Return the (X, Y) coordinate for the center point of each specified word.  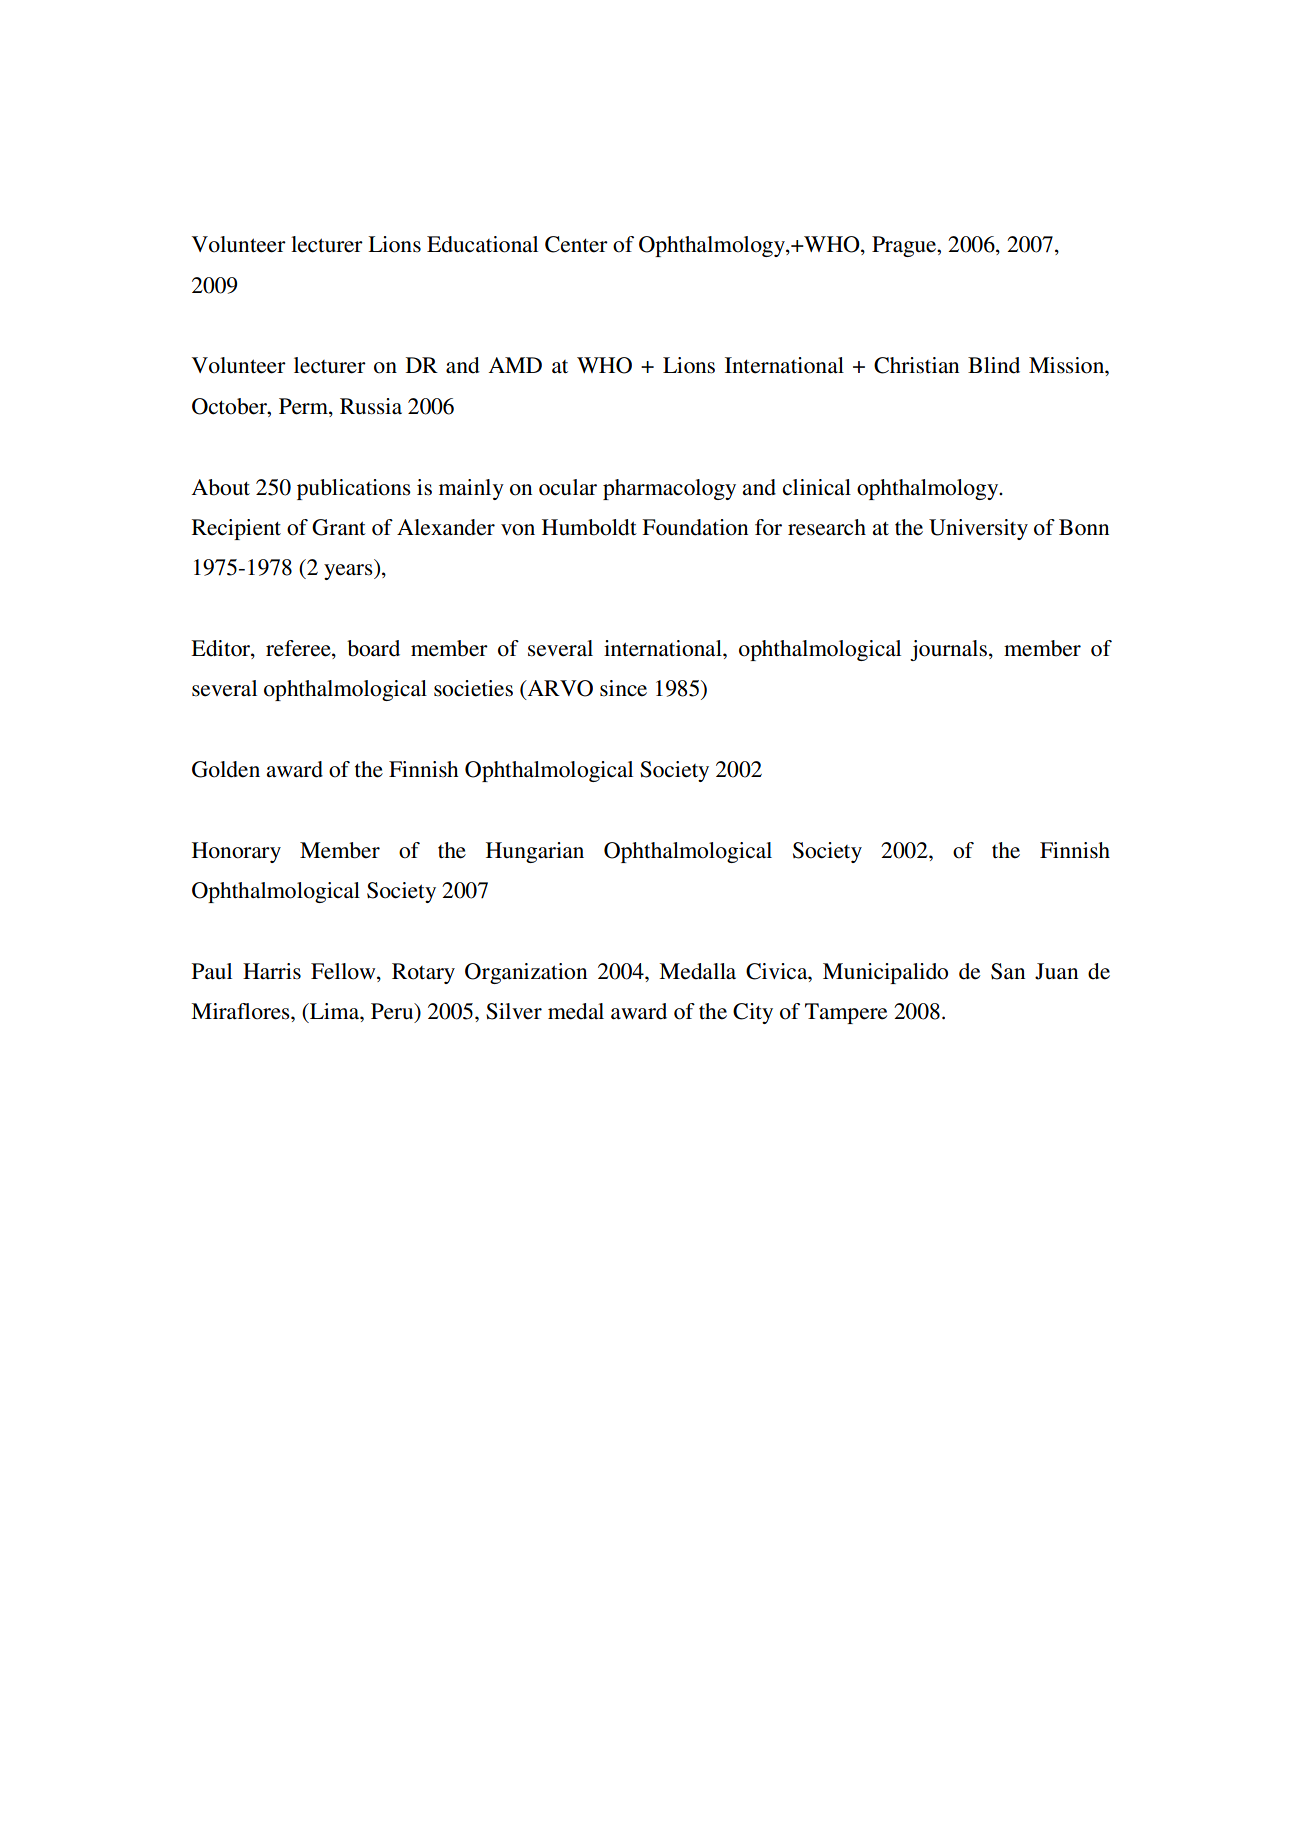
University (978, 529)
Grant (339, 527)
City (753, 1013)
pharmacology (669, 489)
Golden (226, 769)
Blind (994, 365)
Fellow (344, 971)
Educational (482, 244)
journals (950, 650)
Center (576, 244)
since (623, 688)
